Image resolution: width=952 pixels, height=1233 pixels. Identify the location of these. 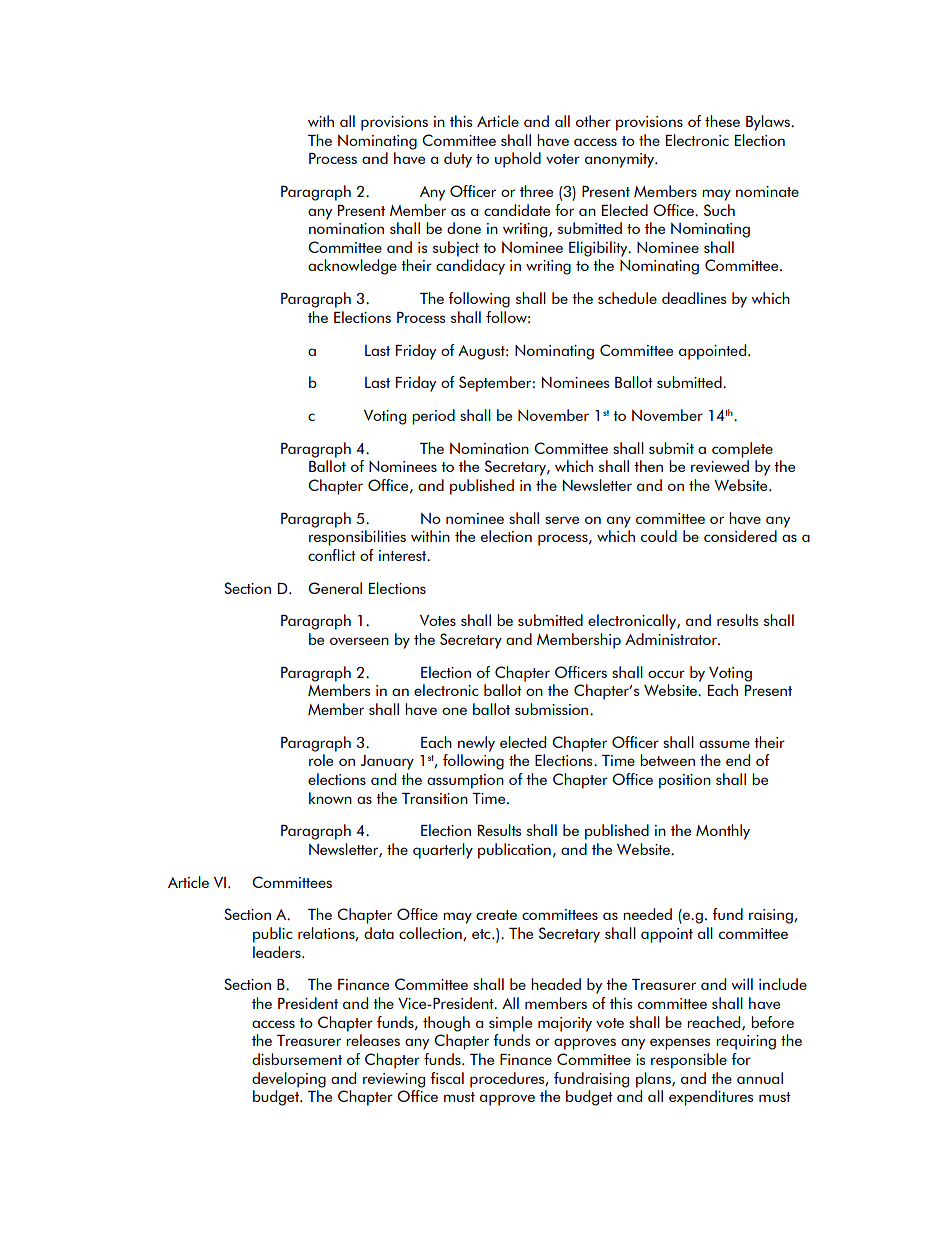
(722, 121).
